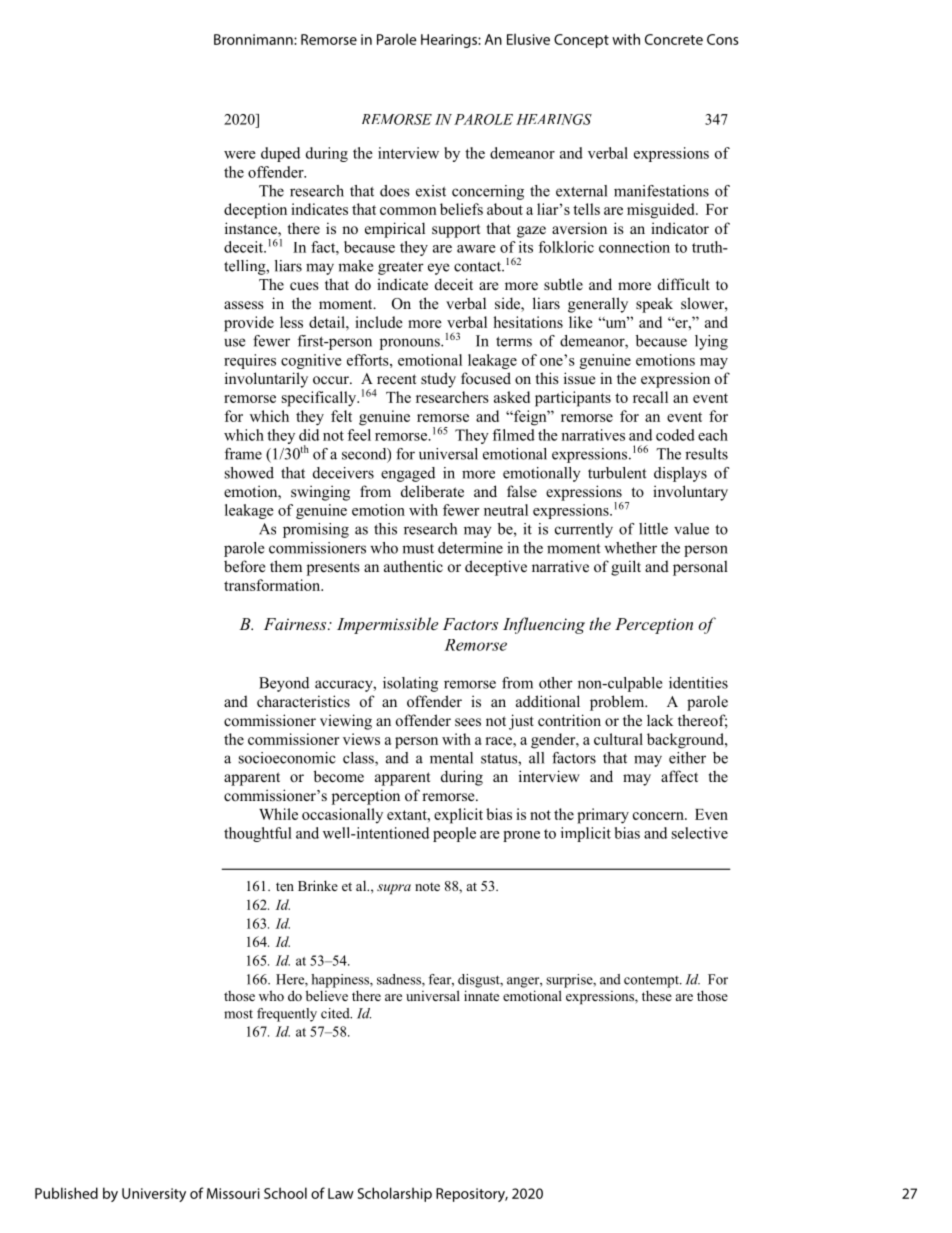 The height and width of the screenshot is (1233, 952). Describe the element at coordinates (154, 1195) in the screenshot. I see `University` at that location.
